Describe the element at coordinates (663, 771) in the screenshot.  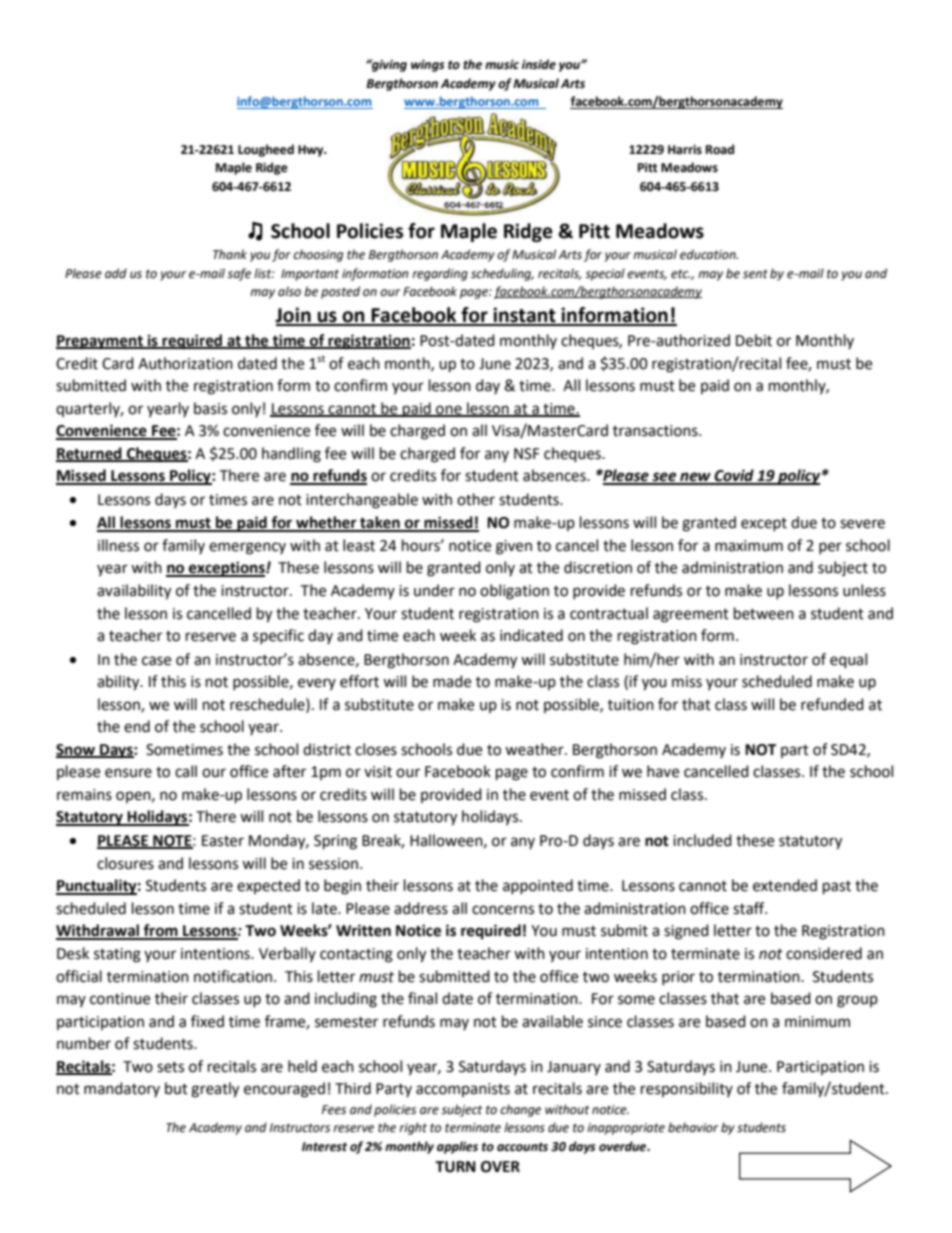
I see `have` at that location.
